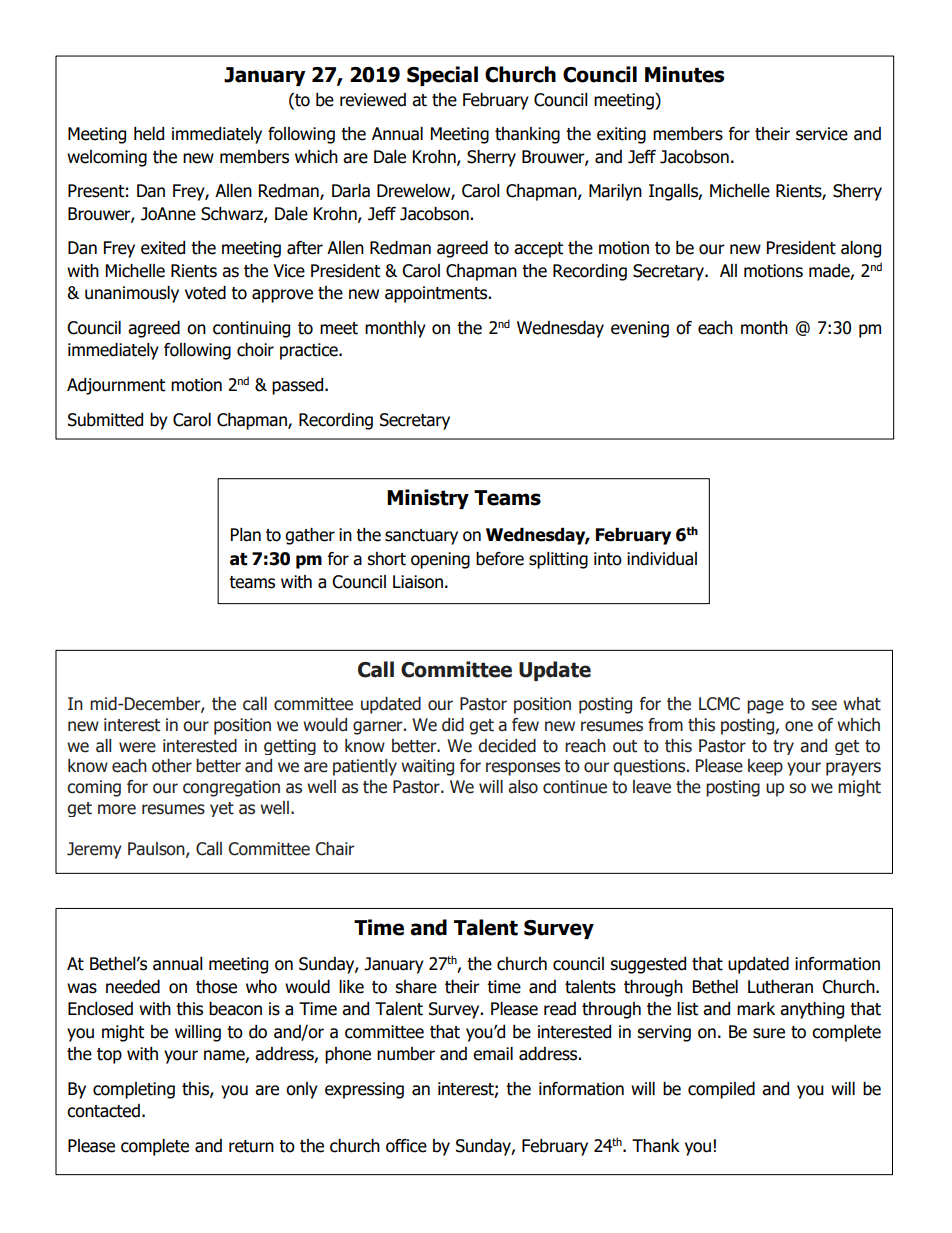 Image resolution: width=952 pixels, height=1233 pixels. What do you see at coordinates (94, 850) in the document?
I see `Jeremy` at bounding box center [94, 850].
